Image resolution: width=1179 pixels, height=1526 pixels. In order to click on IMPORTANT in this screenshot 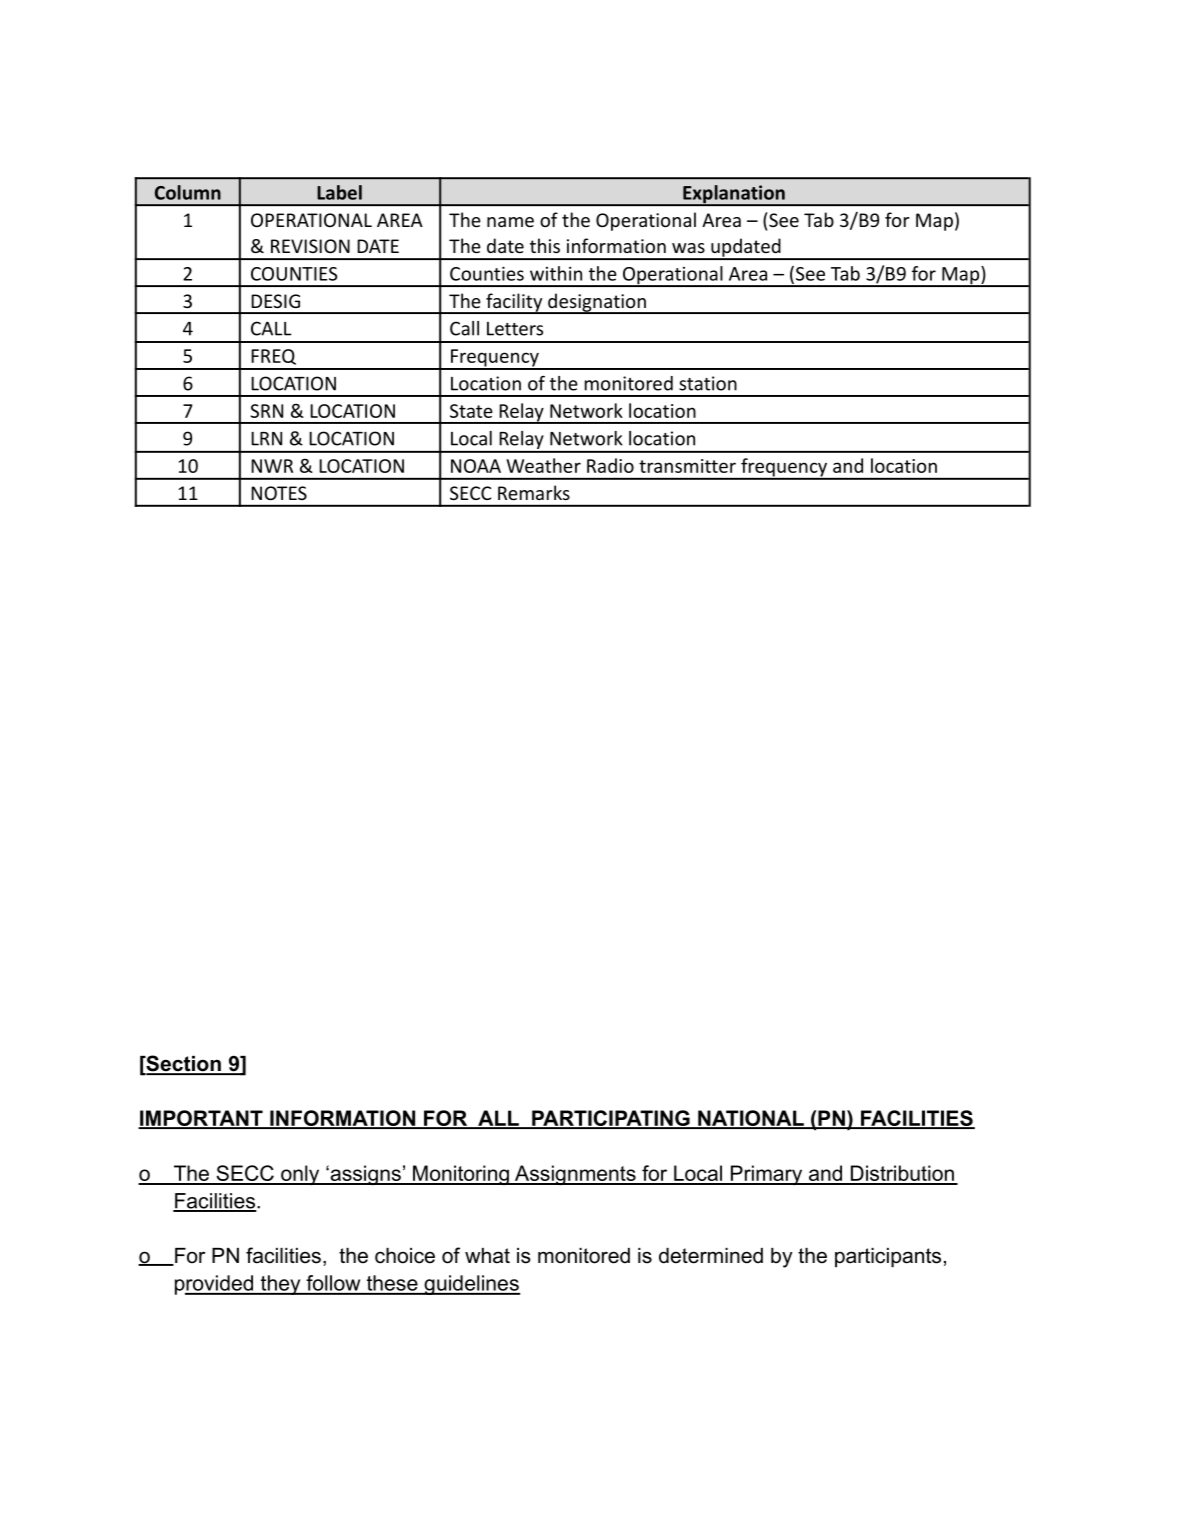, I will do `click(201, 1119)`.
